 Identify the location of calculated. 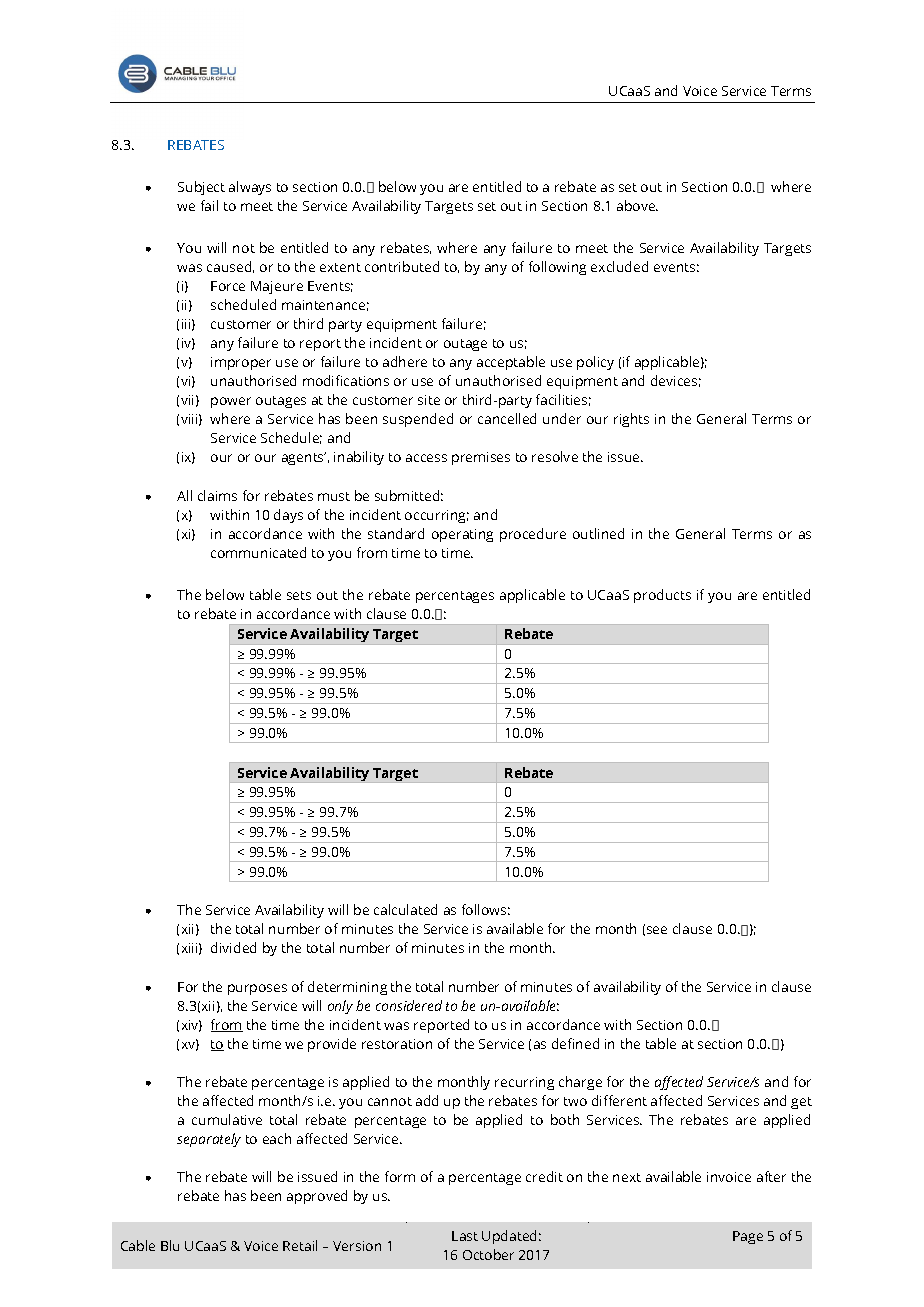
(405, 909).
